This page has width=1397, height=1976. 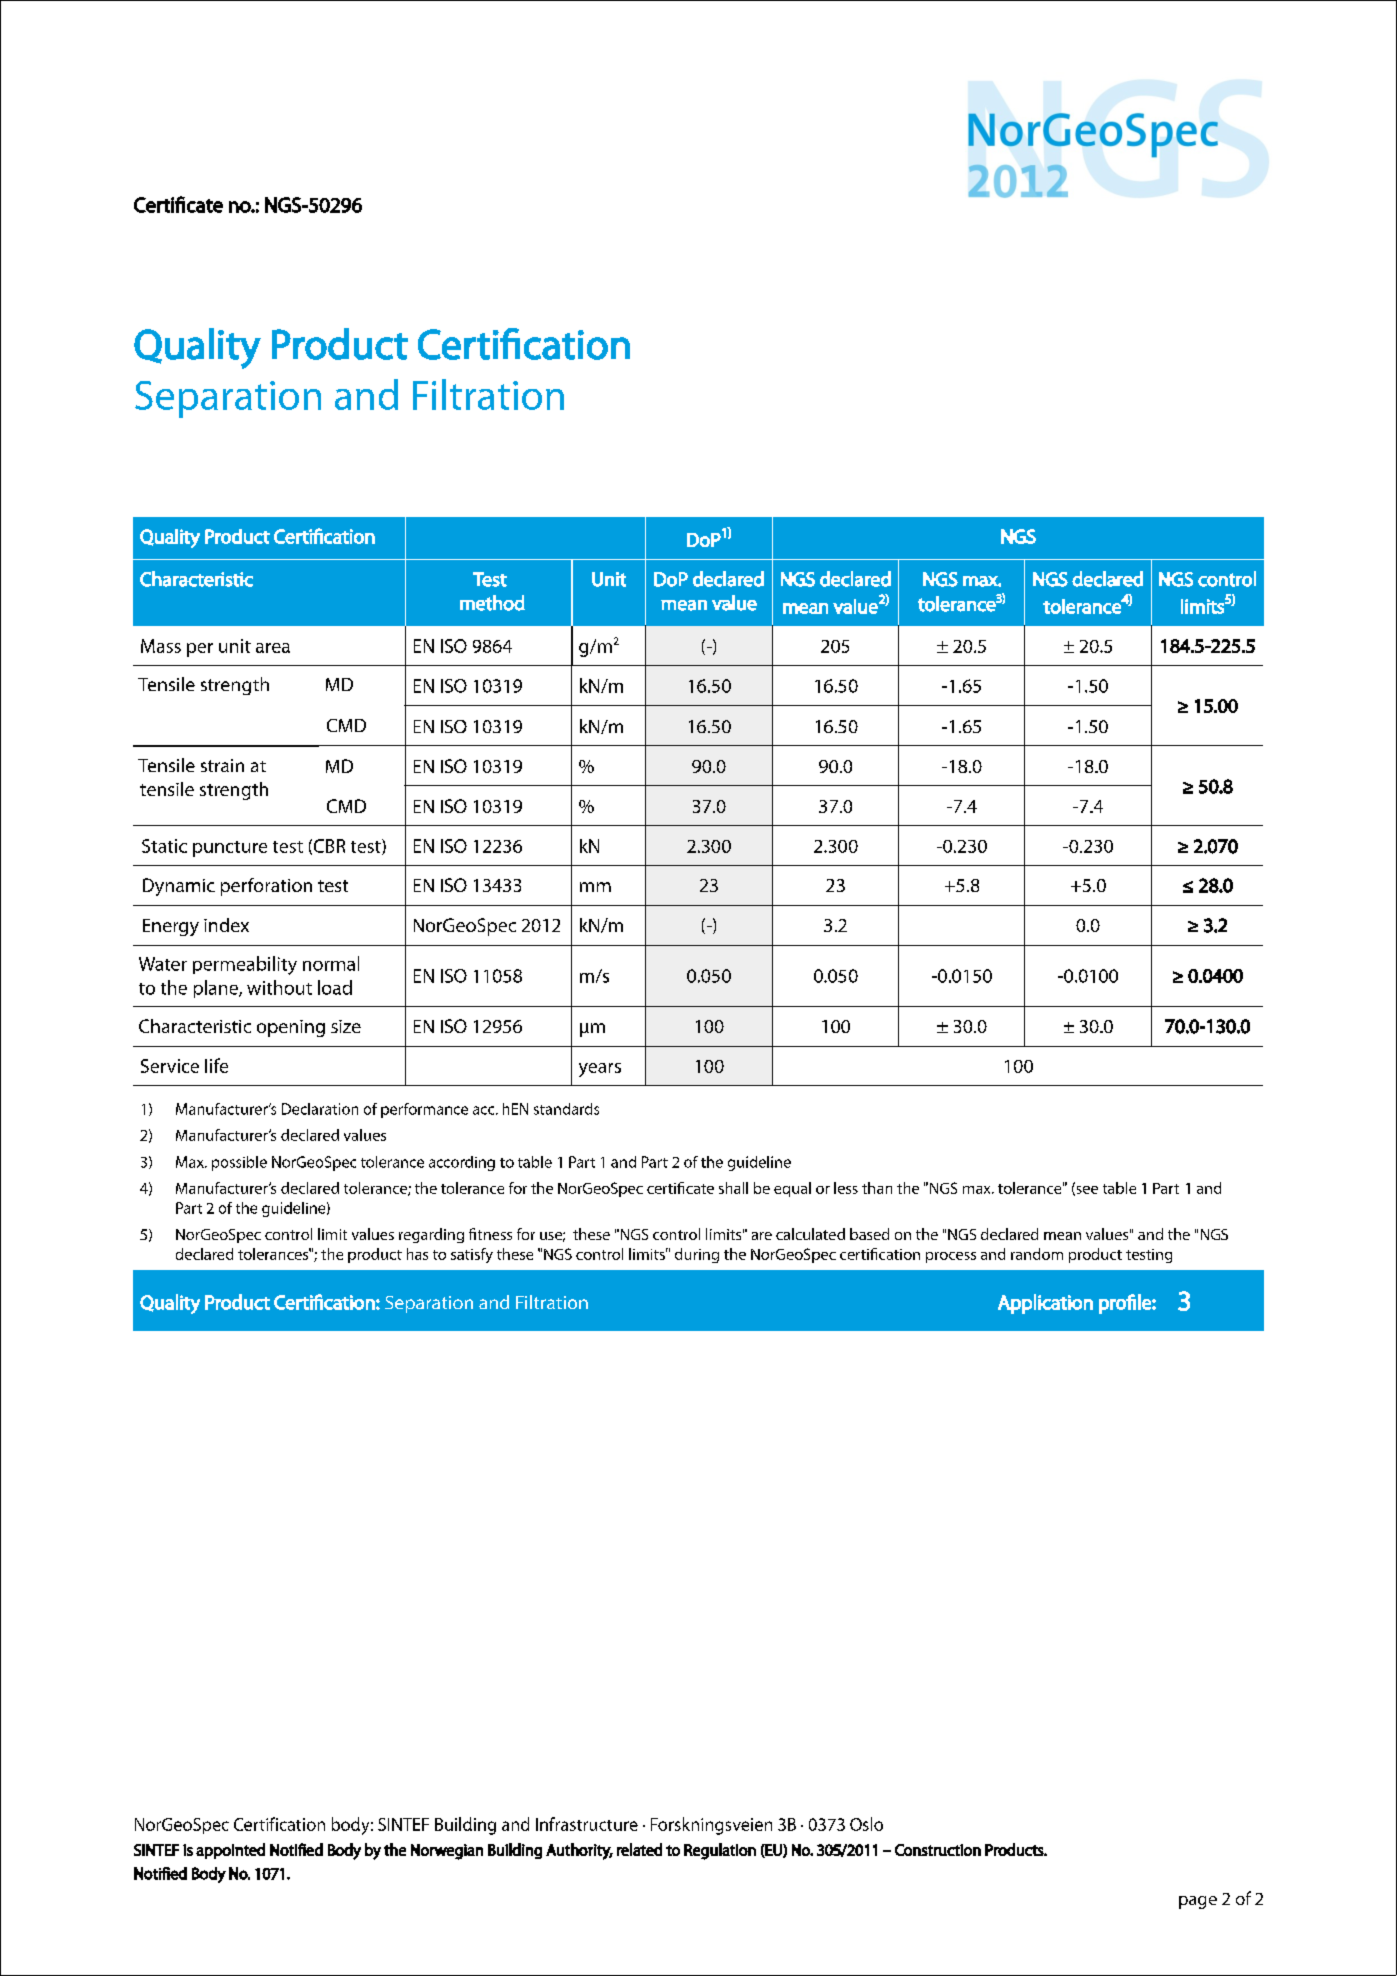 What do you see at coordinates (566, 1109) in the page?
I see `standards` at bounding box center [566, 1109].
